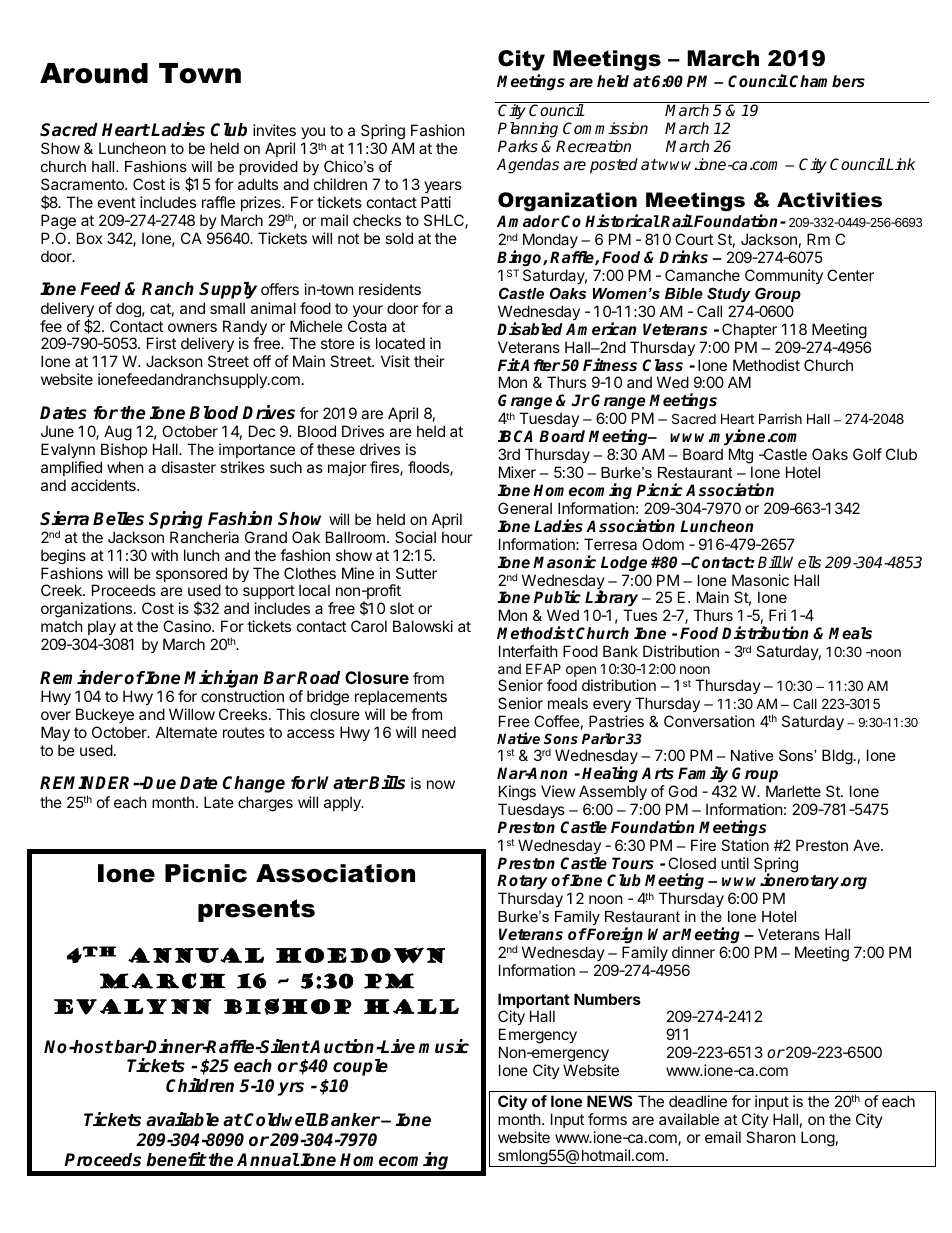  I want to click on owners, so click(192, 327).
